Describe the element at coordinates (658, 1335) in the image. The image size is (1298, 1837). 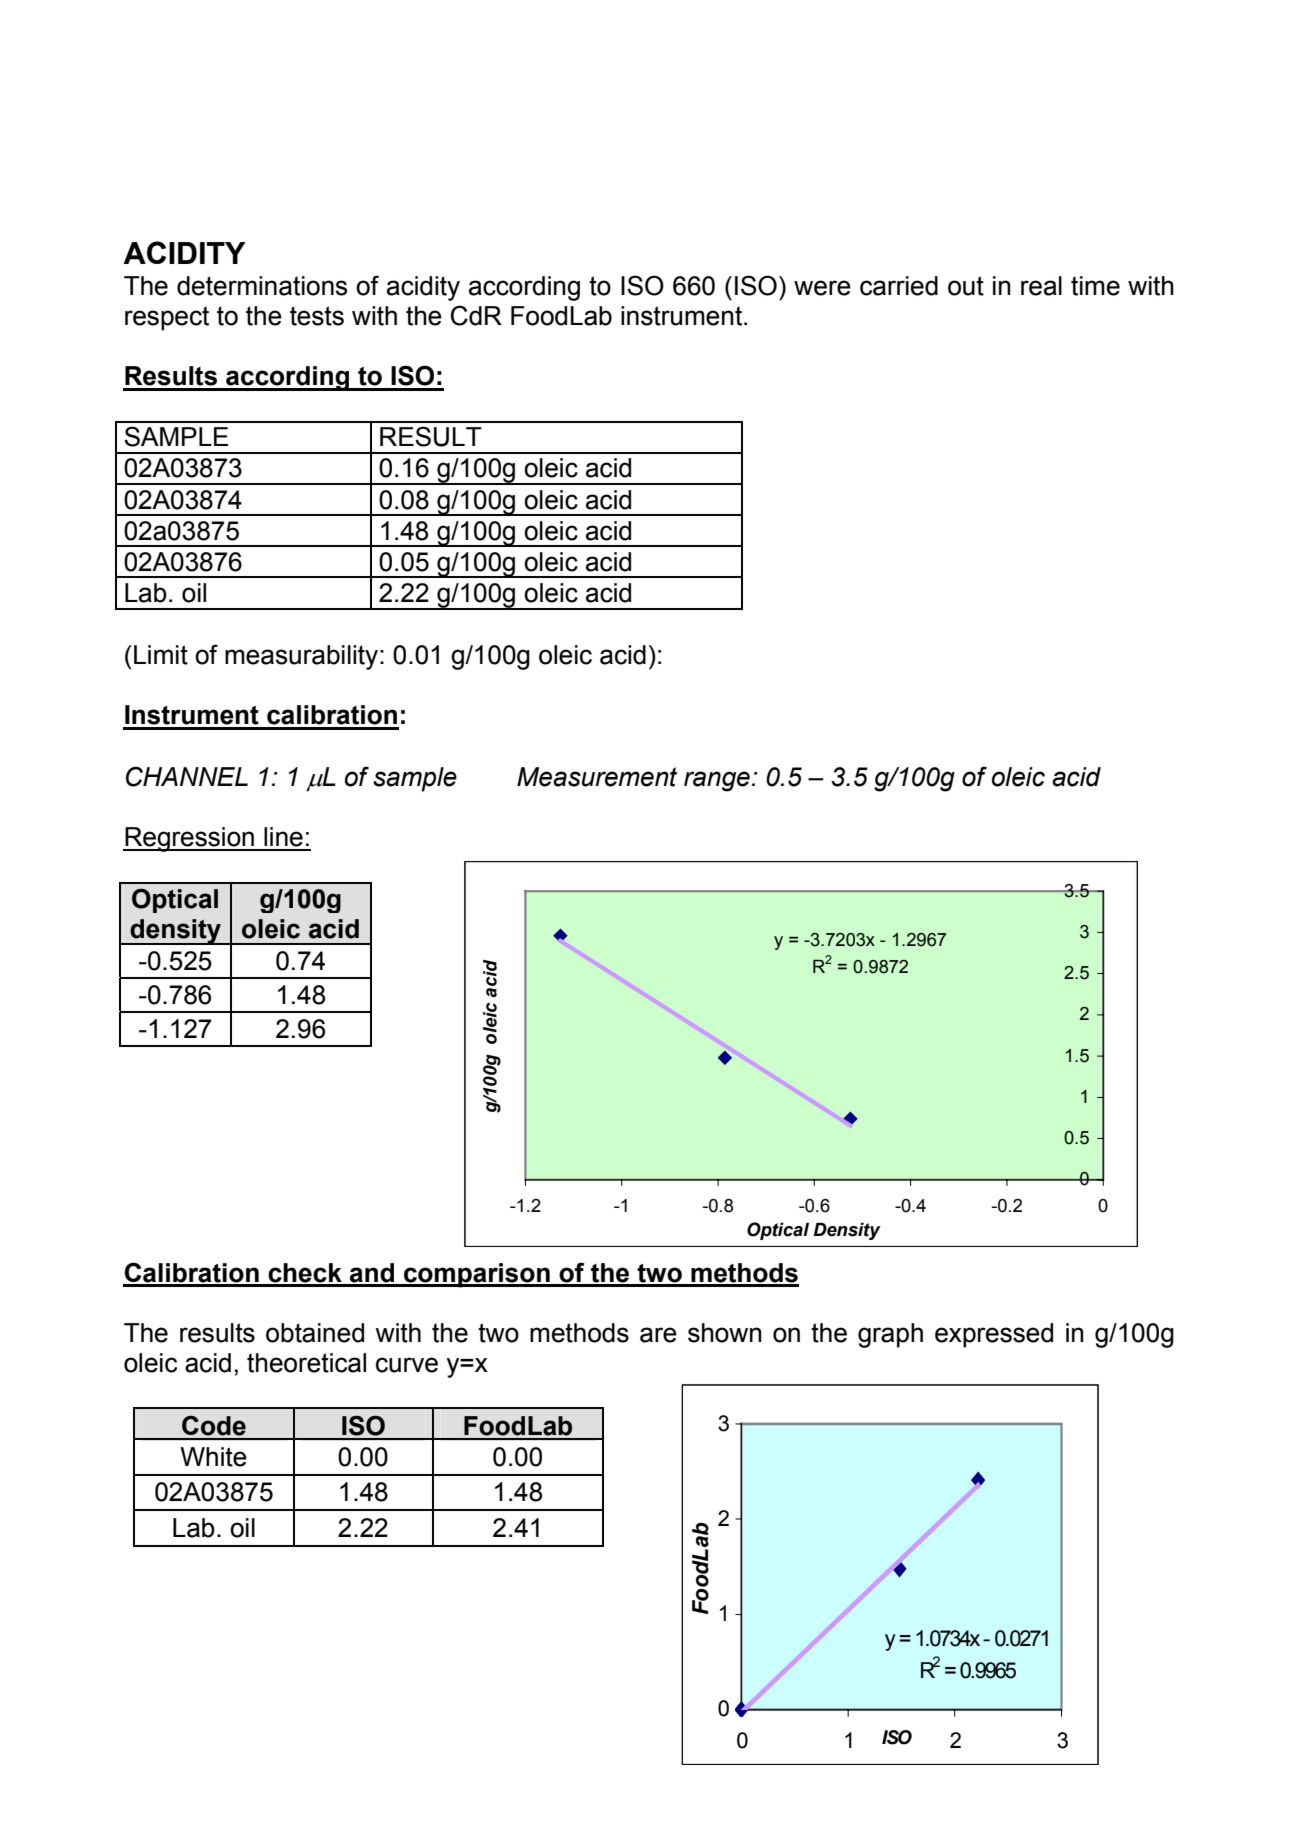
I see `are` at that location.
